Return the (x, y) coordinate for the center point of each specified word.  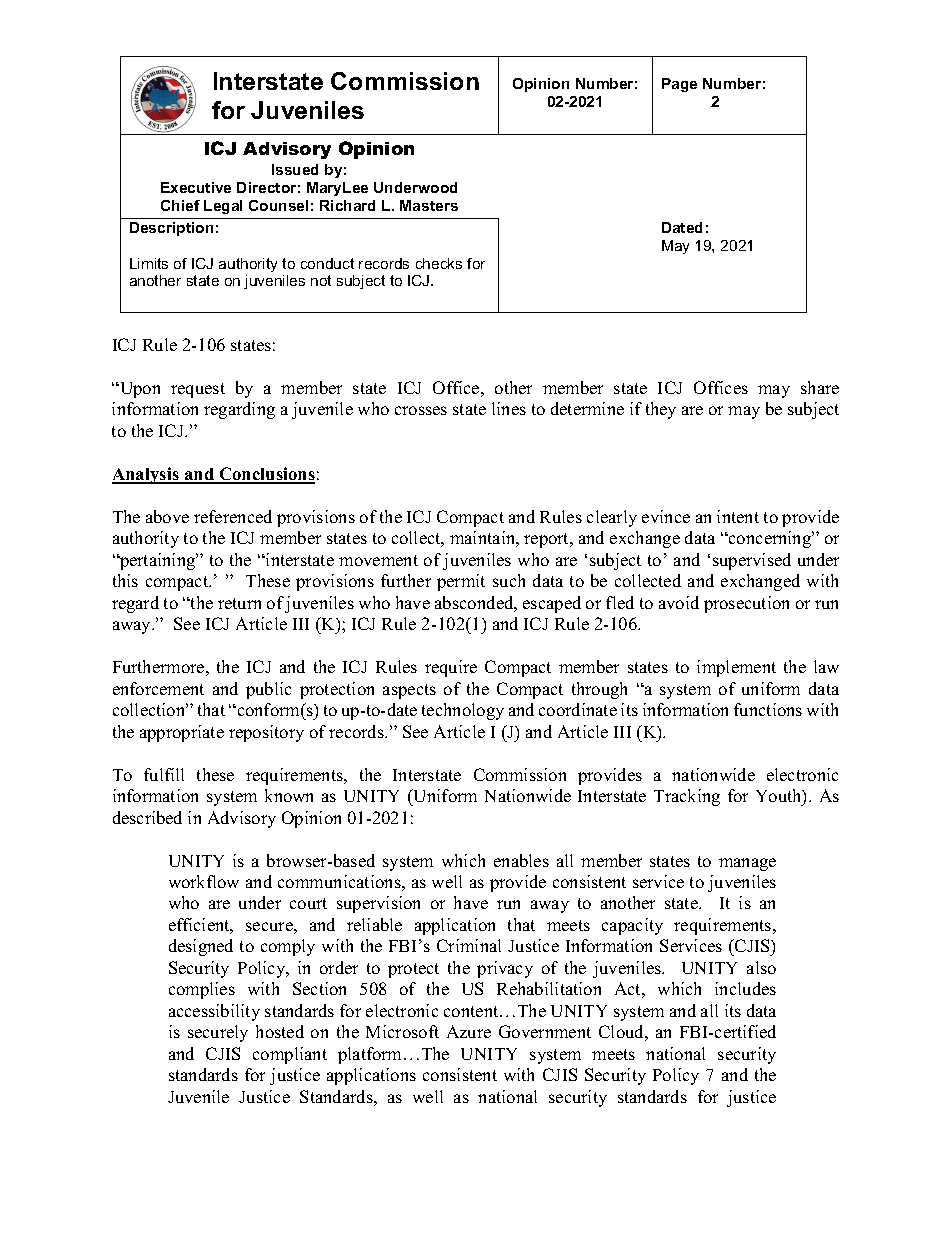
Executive (196, 187)
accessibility (214, 1012)
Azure (469, 1031)
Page (679, 85)
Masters (429, 205)
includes (745, 988)
